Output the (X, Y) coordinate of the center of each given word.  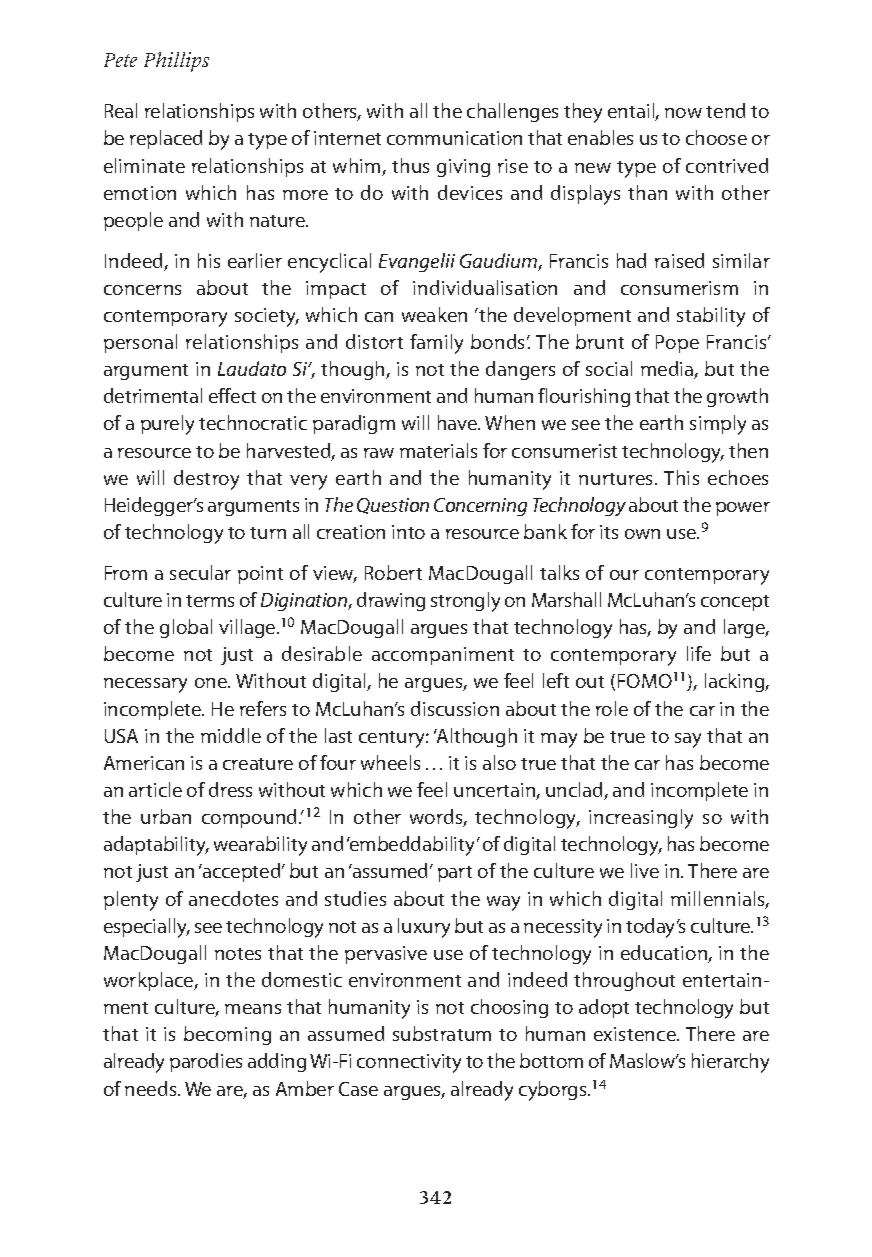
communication (454, 138)
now (683, 113)
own (642, 534)
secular (200, 572)
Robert (393, 572)
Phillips (176, 62)
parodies (206, 1062)
